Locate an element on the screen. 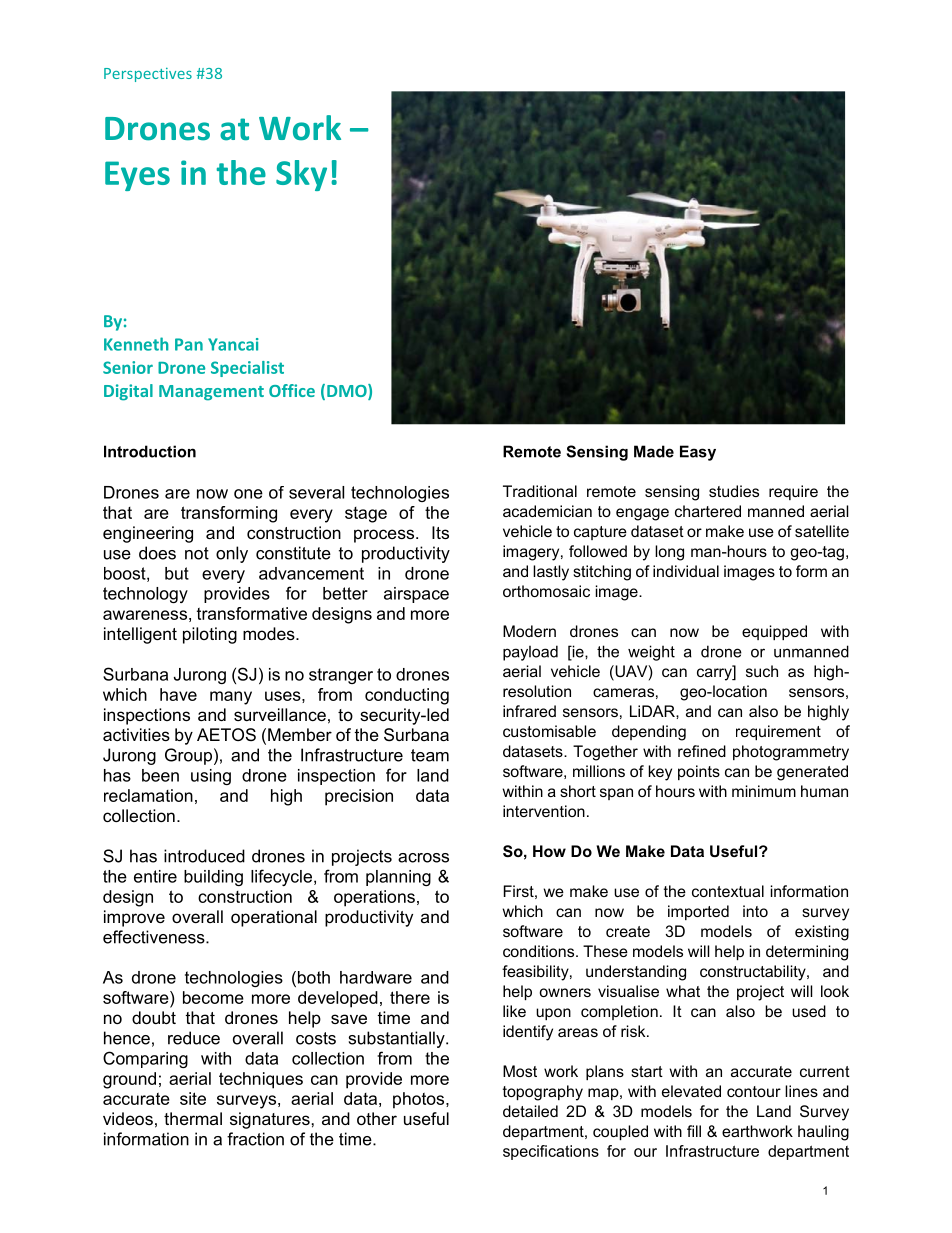 This screenshot has height=1233, width=952. studies is located at coordinates (734, 491).
